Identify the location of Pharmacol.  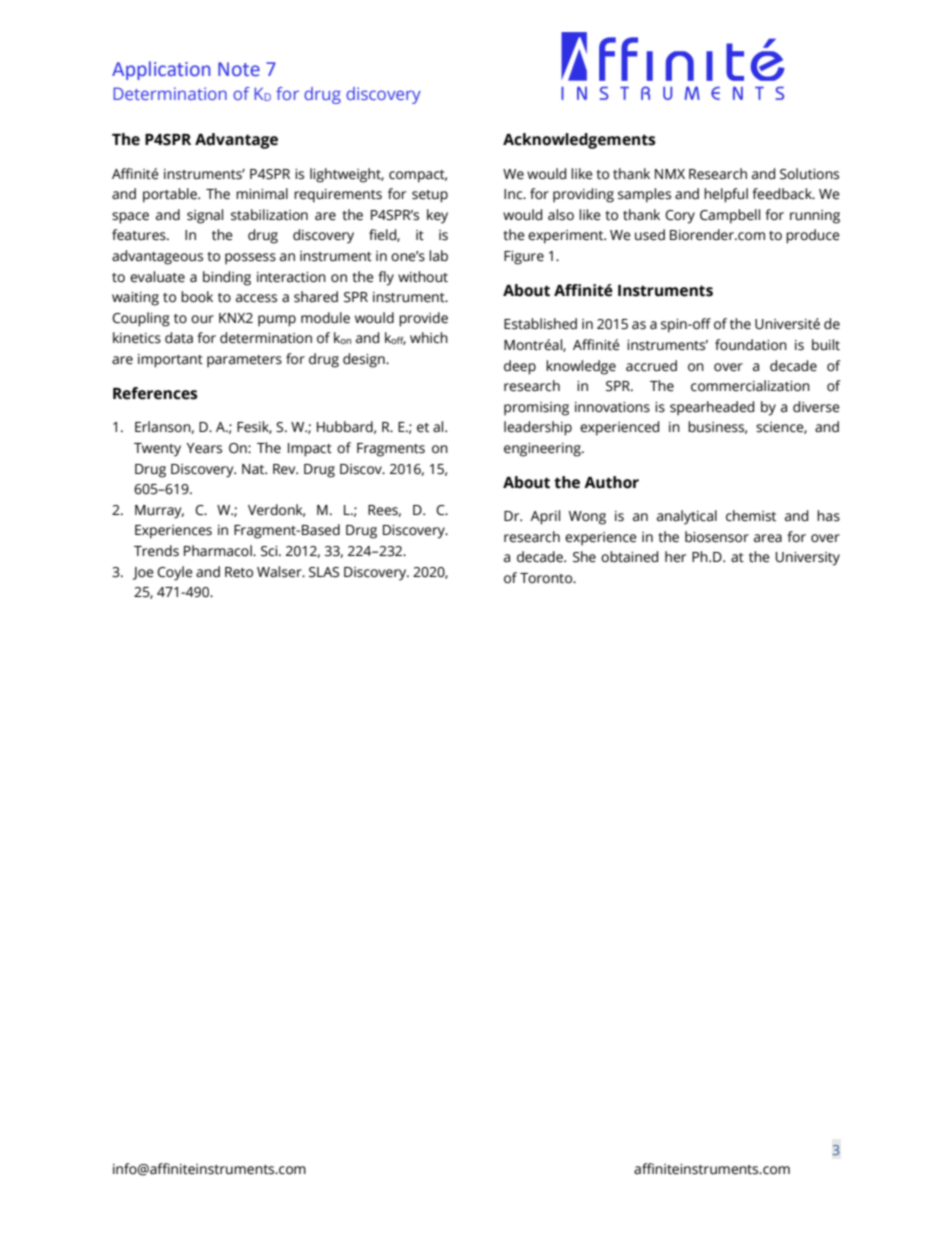
(219, 551).
